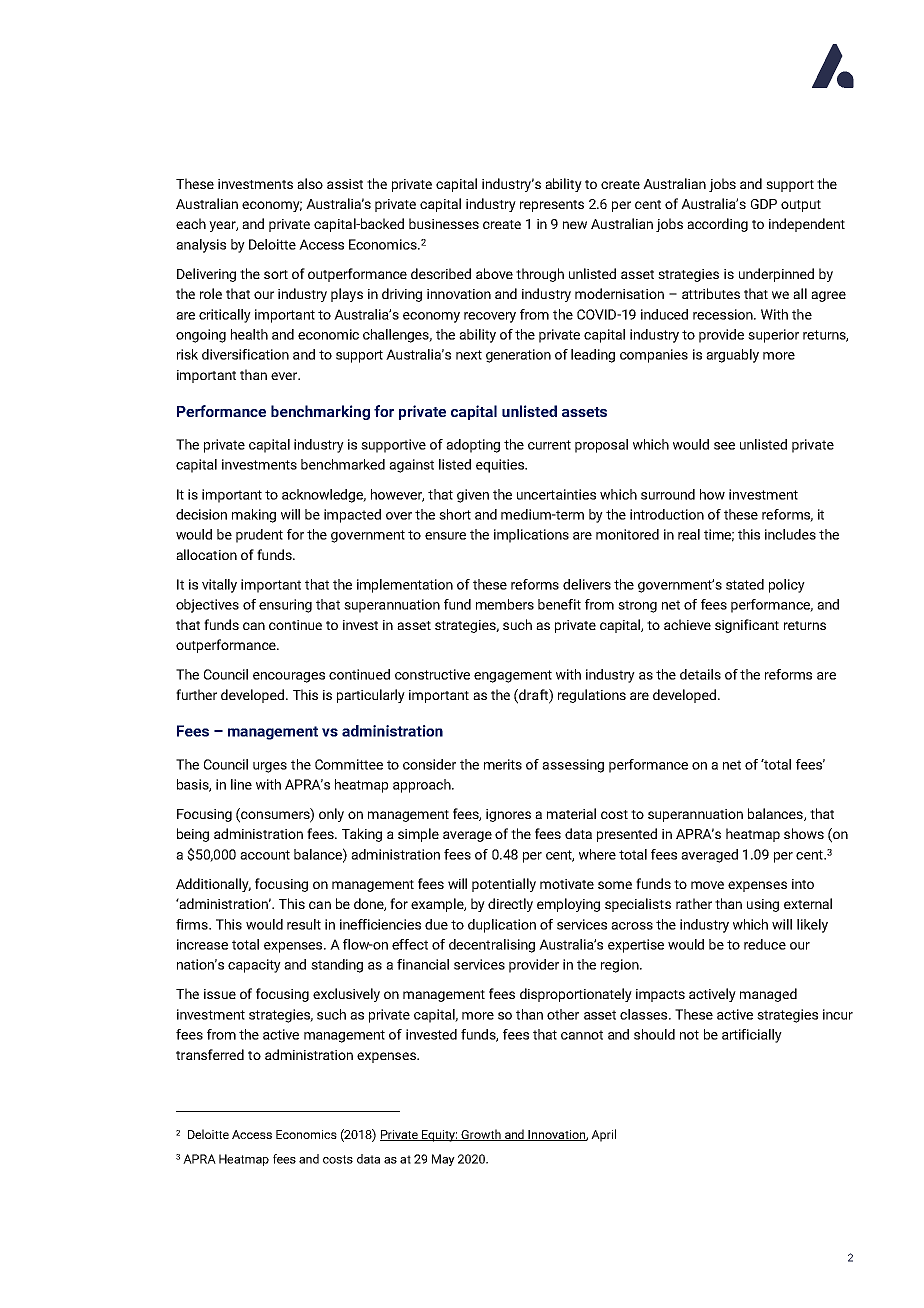 The image size is (924, 1308). I want to click on transferred, so click(210, 1054).
